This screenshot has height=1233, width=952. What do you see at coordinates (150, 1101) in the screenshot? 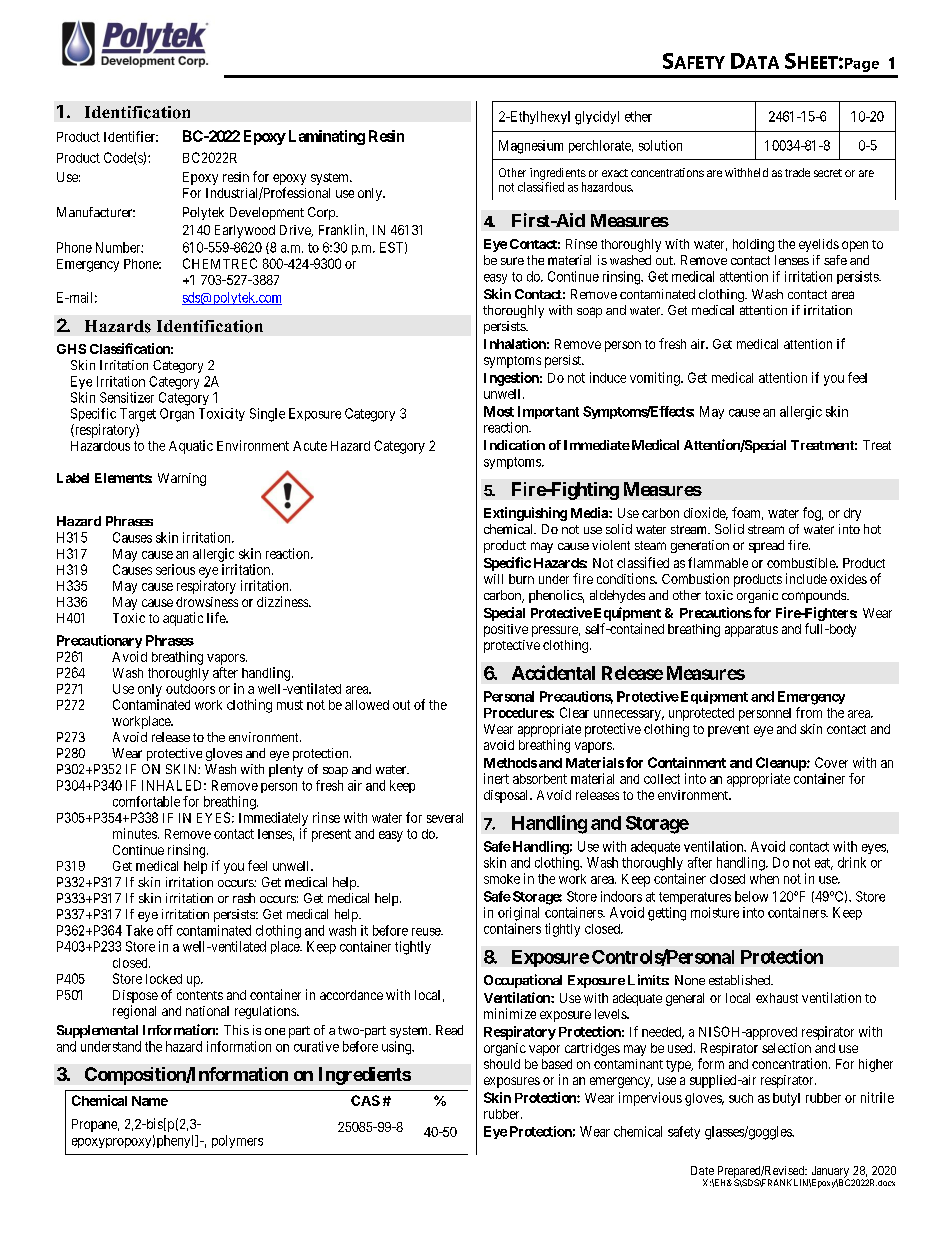
I see `Name` at bounding box center [150, 1101].
